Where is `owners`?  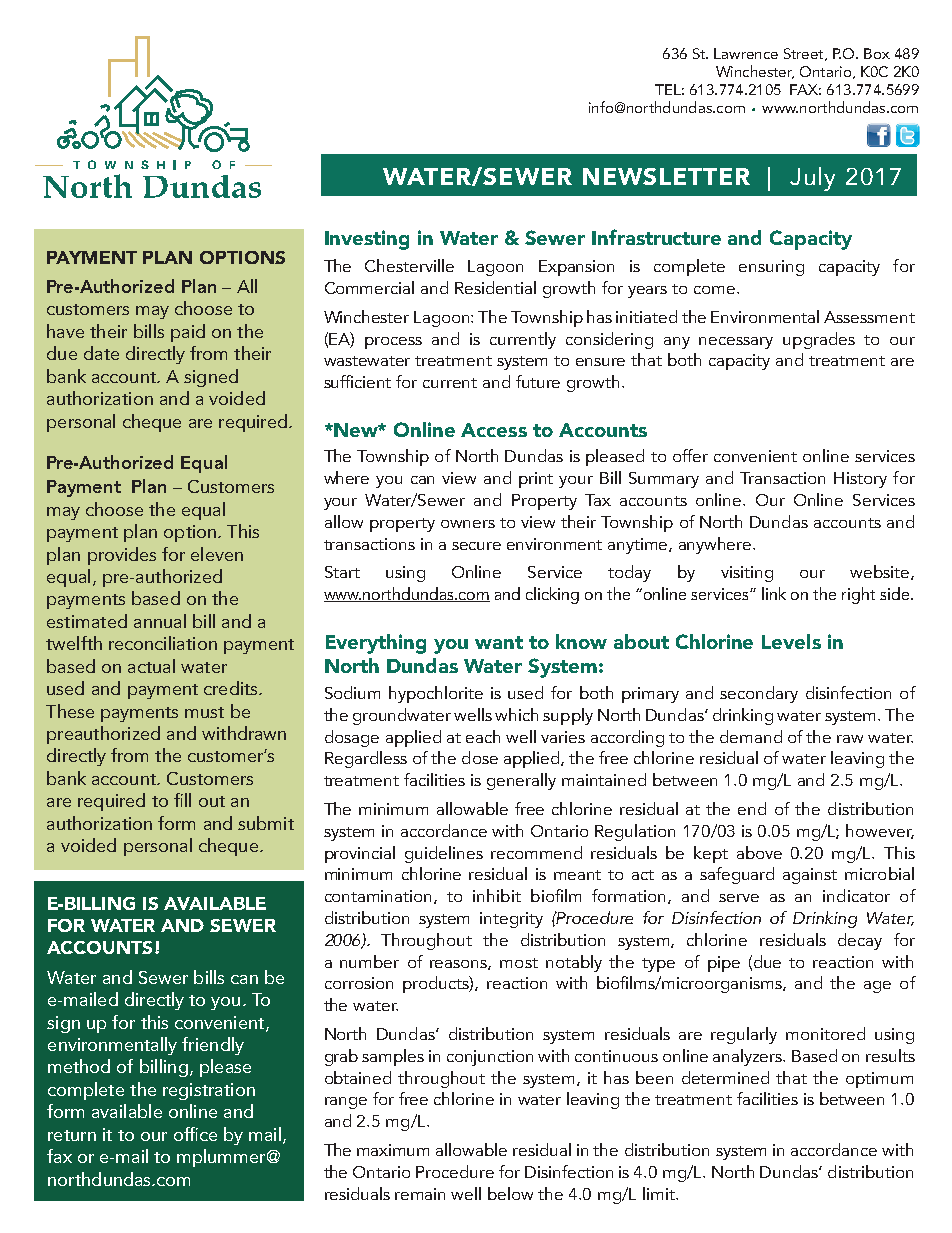
owners is located at coordinates (468, 524).
